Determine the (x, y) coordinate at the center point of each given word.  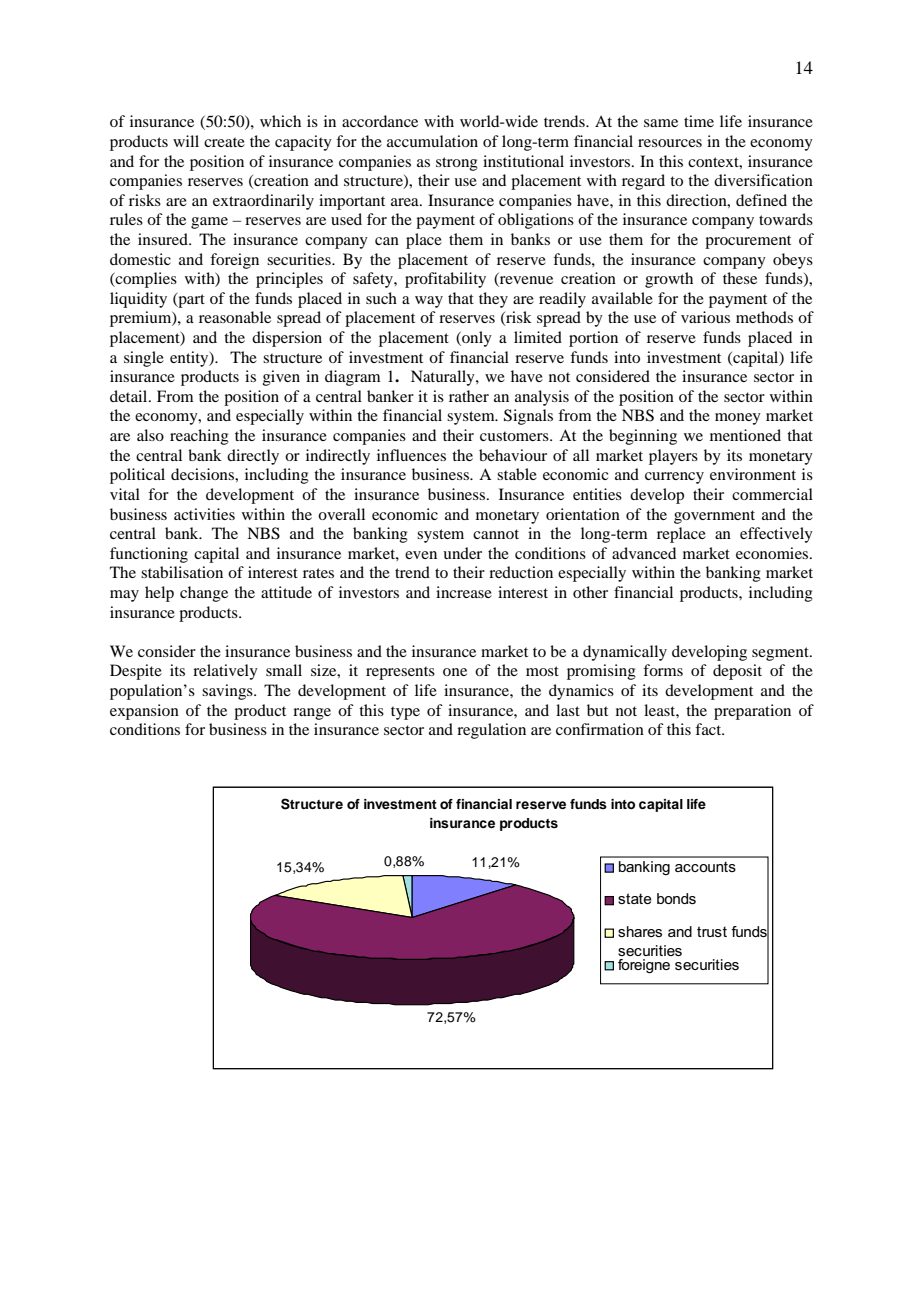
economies (773, 553)
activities (204, 514)
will (186, 141)
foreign (234, 261)
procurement (748, 242)
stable (517, 474)
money (738, 419)
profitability (445, 280)
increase (464, 592)
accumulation (432, 141)
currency (674, 478)
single (144, 359)
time (699, 121)
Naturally (444, 378)
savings (228, 692)
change (204, 594)
